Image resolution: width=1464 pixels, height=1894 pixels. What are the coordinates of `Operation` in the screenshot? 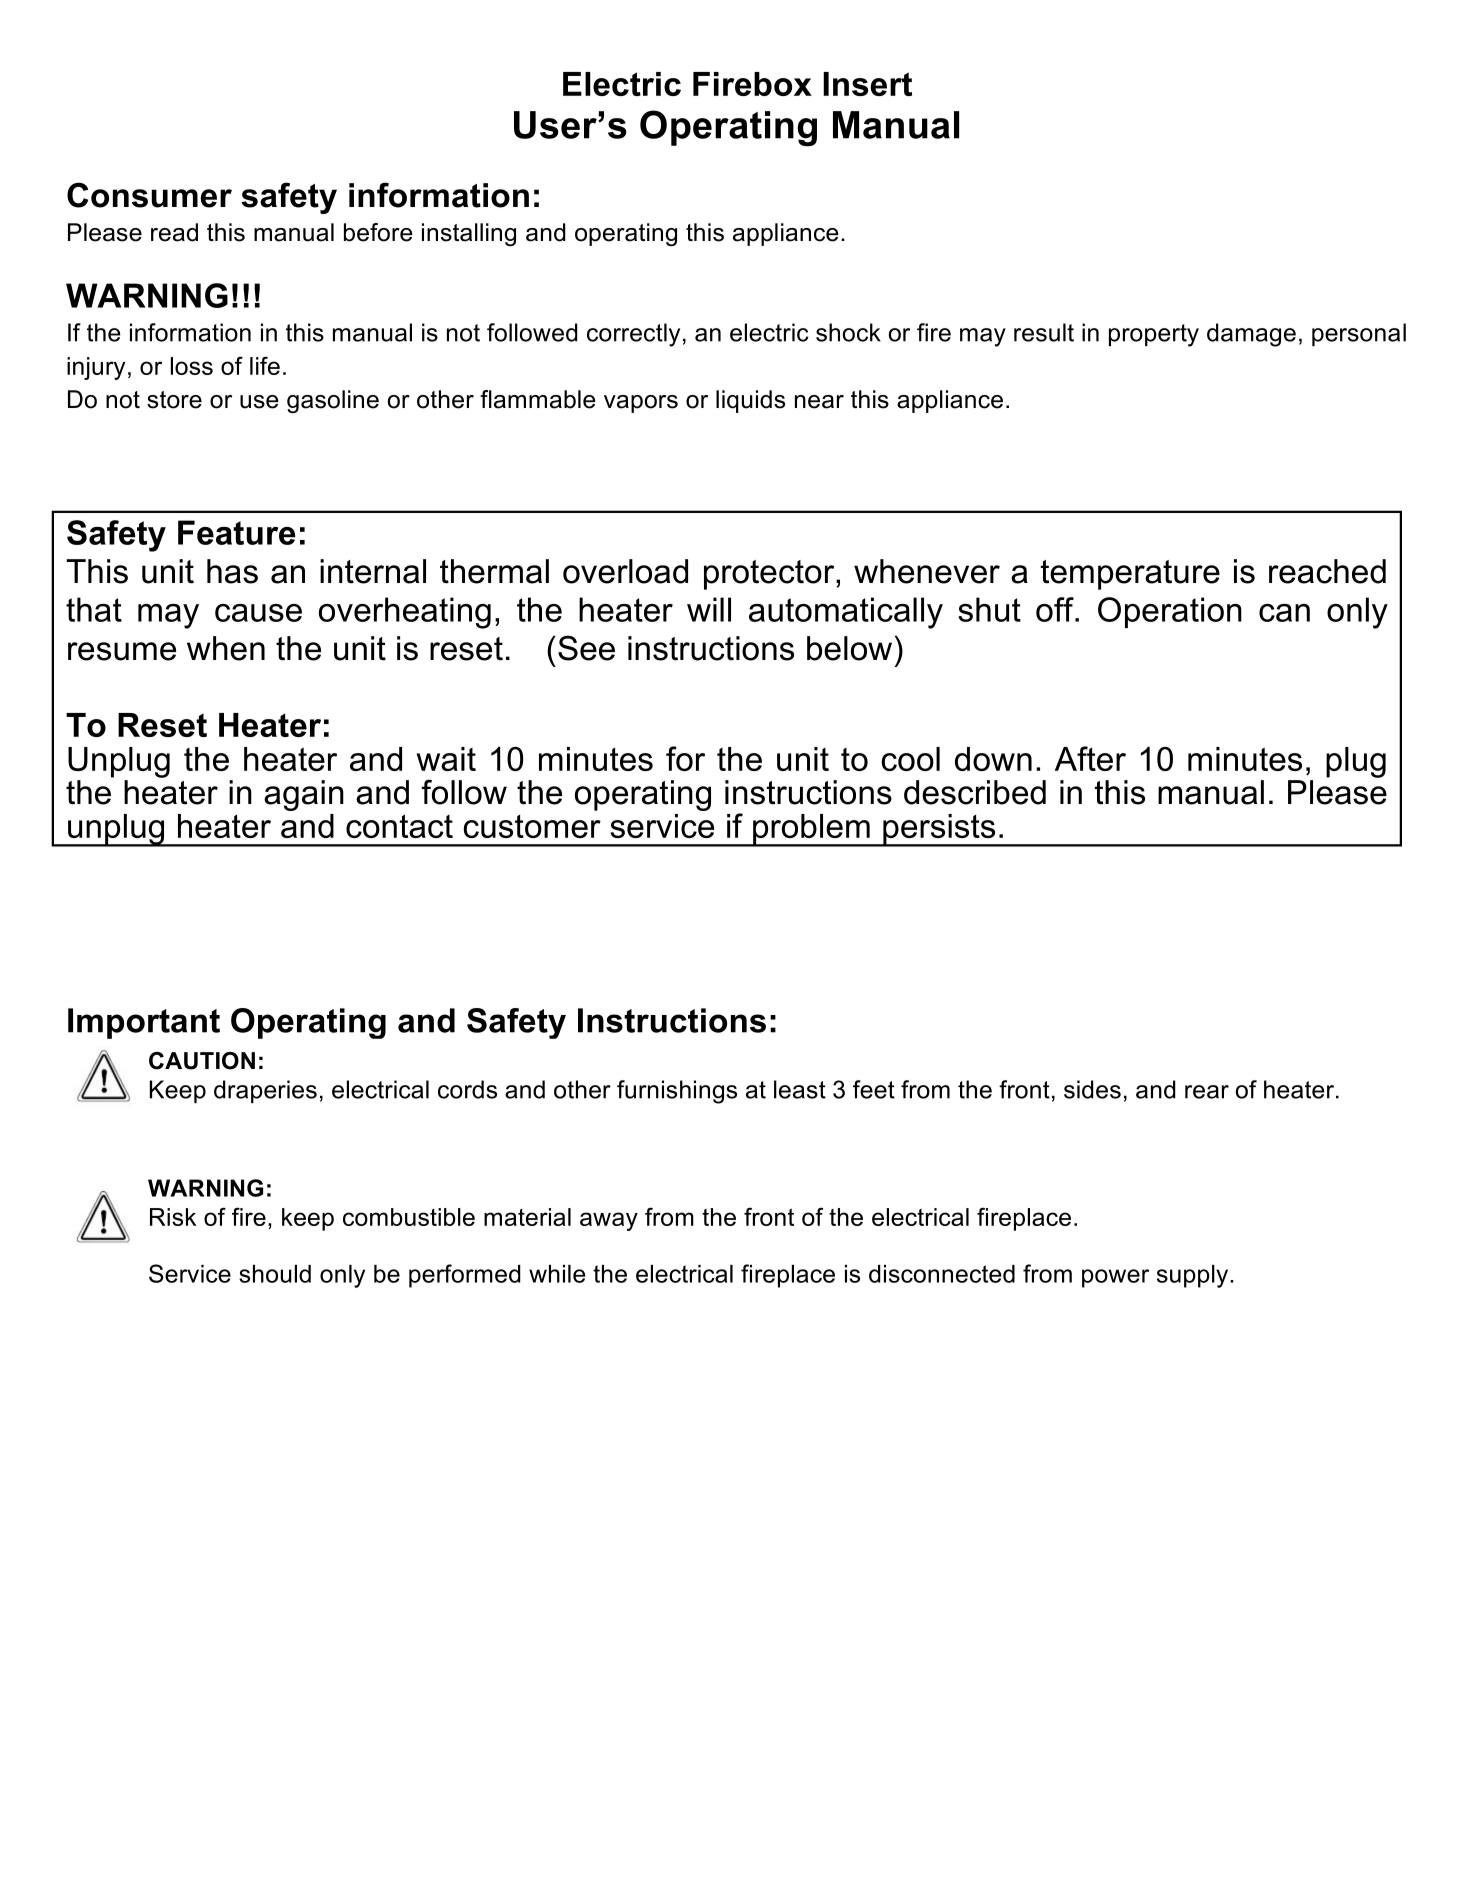 It's located at (1170, 612).
